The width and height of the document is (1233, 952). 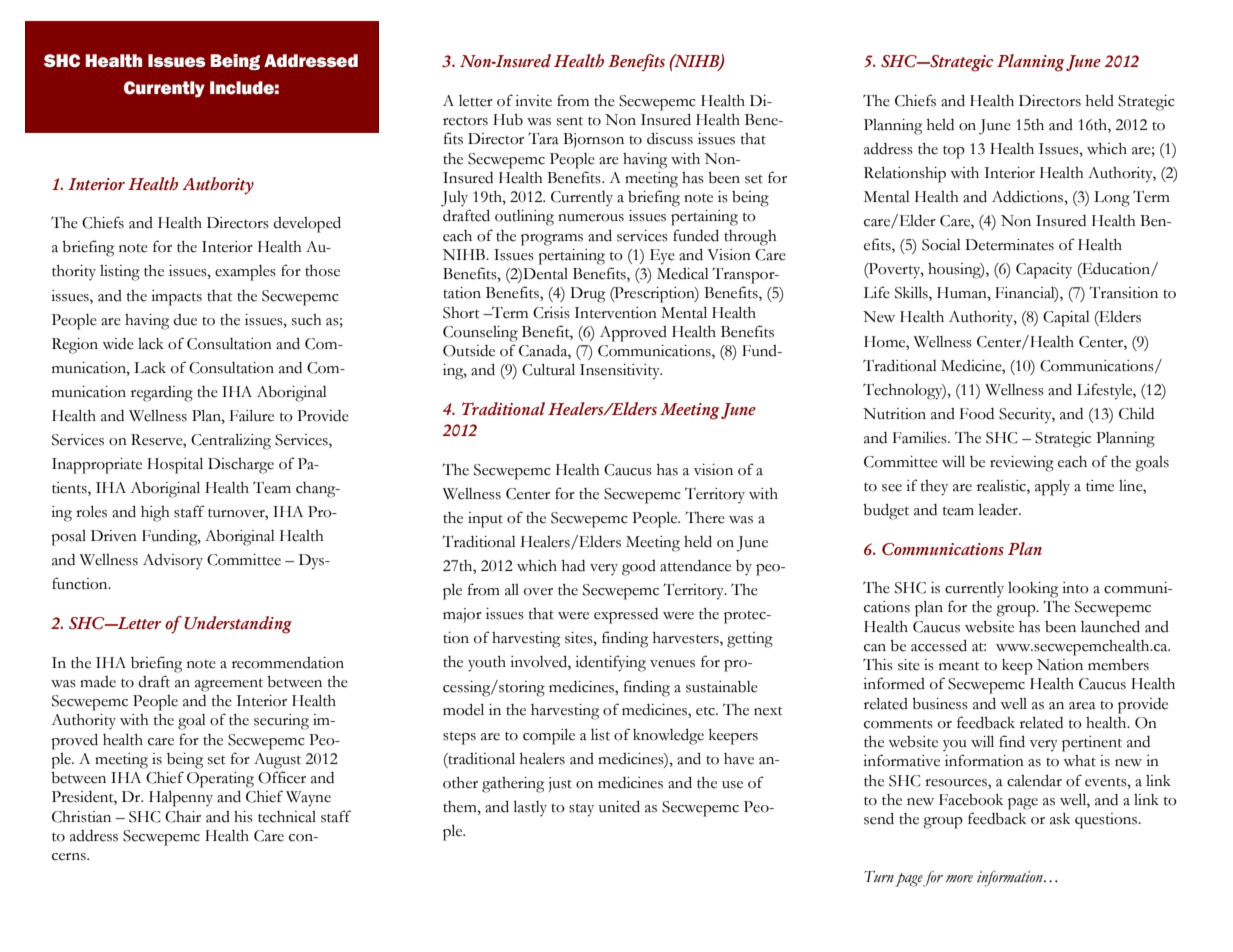 What do you see at coordinates (626, 616) in the document?
I see `expressed` at bounding box center [626, 616].
